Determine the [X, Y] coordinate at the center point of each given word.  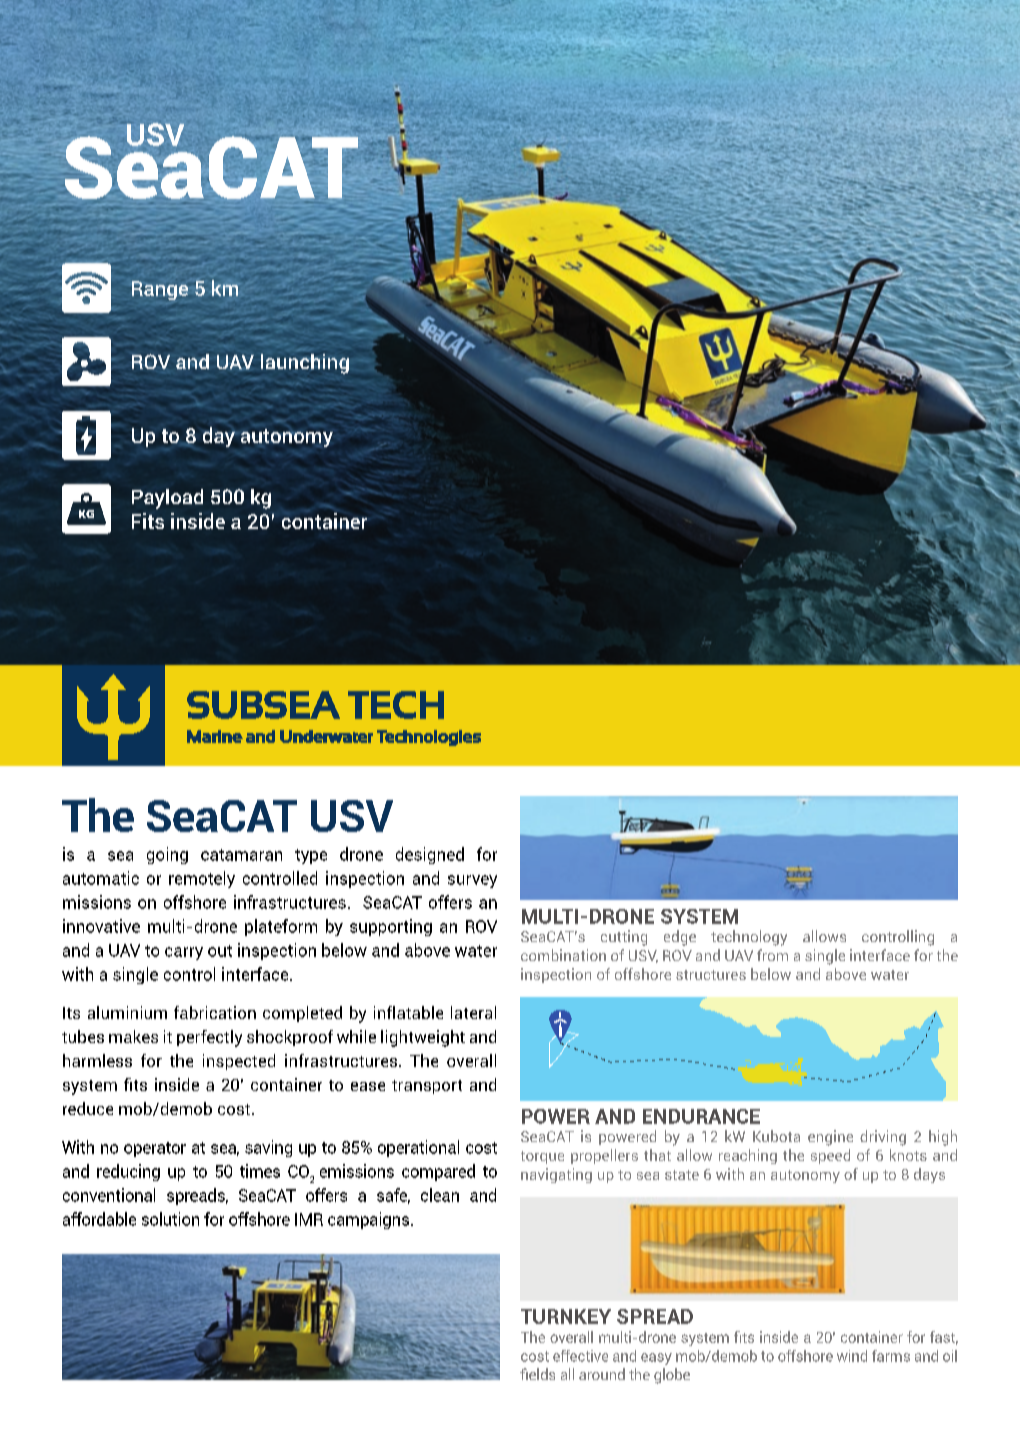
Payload [167, 499]
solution [170, 1219]
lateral [473, 1012]
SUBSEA [263, 705]
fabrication [215, 1012]
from [772, 955]
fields [537, 1374]
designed [430, 855]
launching [305, 364]
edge [680, 938]
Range [160, 290]
